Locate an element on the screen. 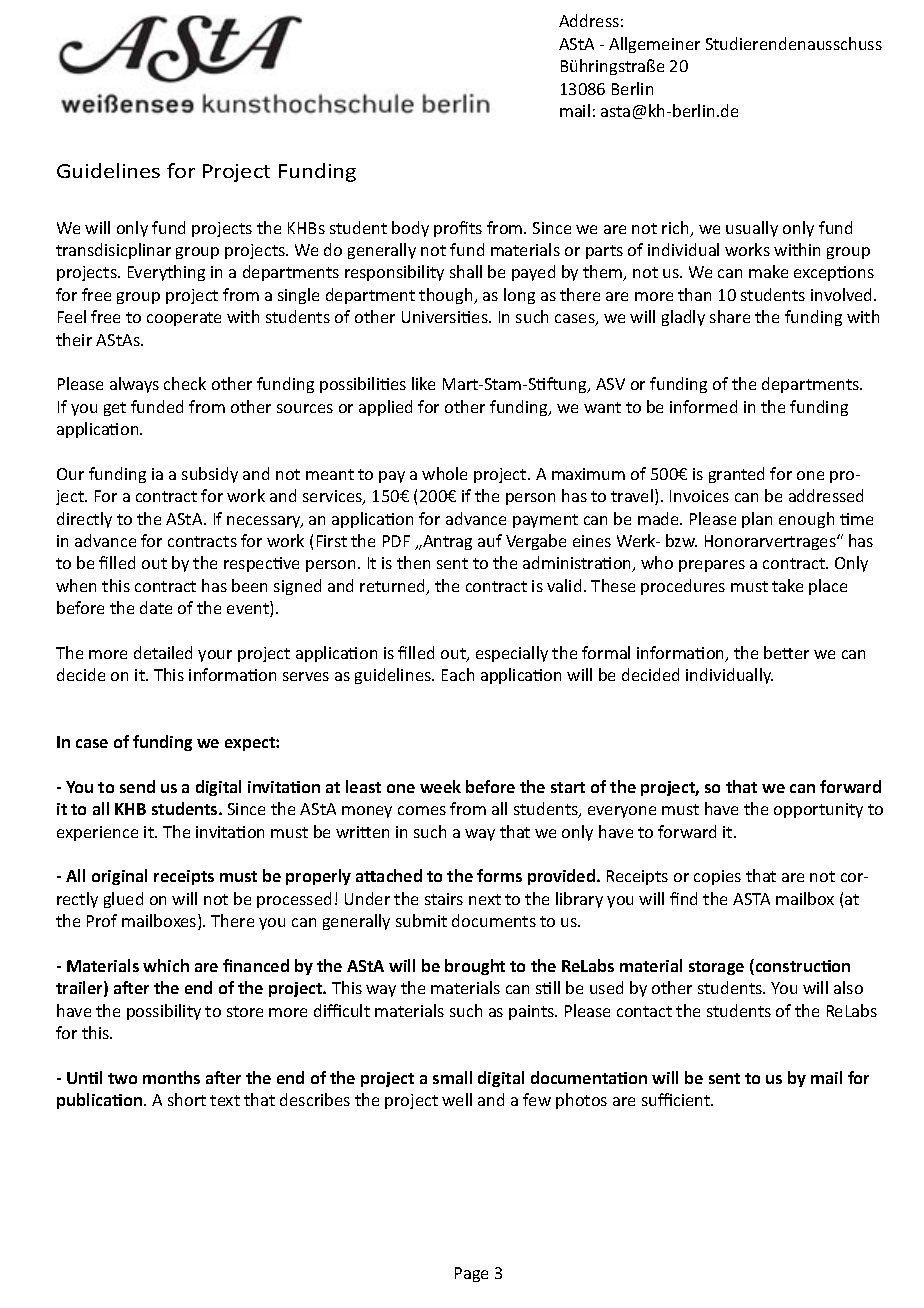 The width and height of the screenshot is (924, 1308). Everything is located at coordinates (166, 273).
